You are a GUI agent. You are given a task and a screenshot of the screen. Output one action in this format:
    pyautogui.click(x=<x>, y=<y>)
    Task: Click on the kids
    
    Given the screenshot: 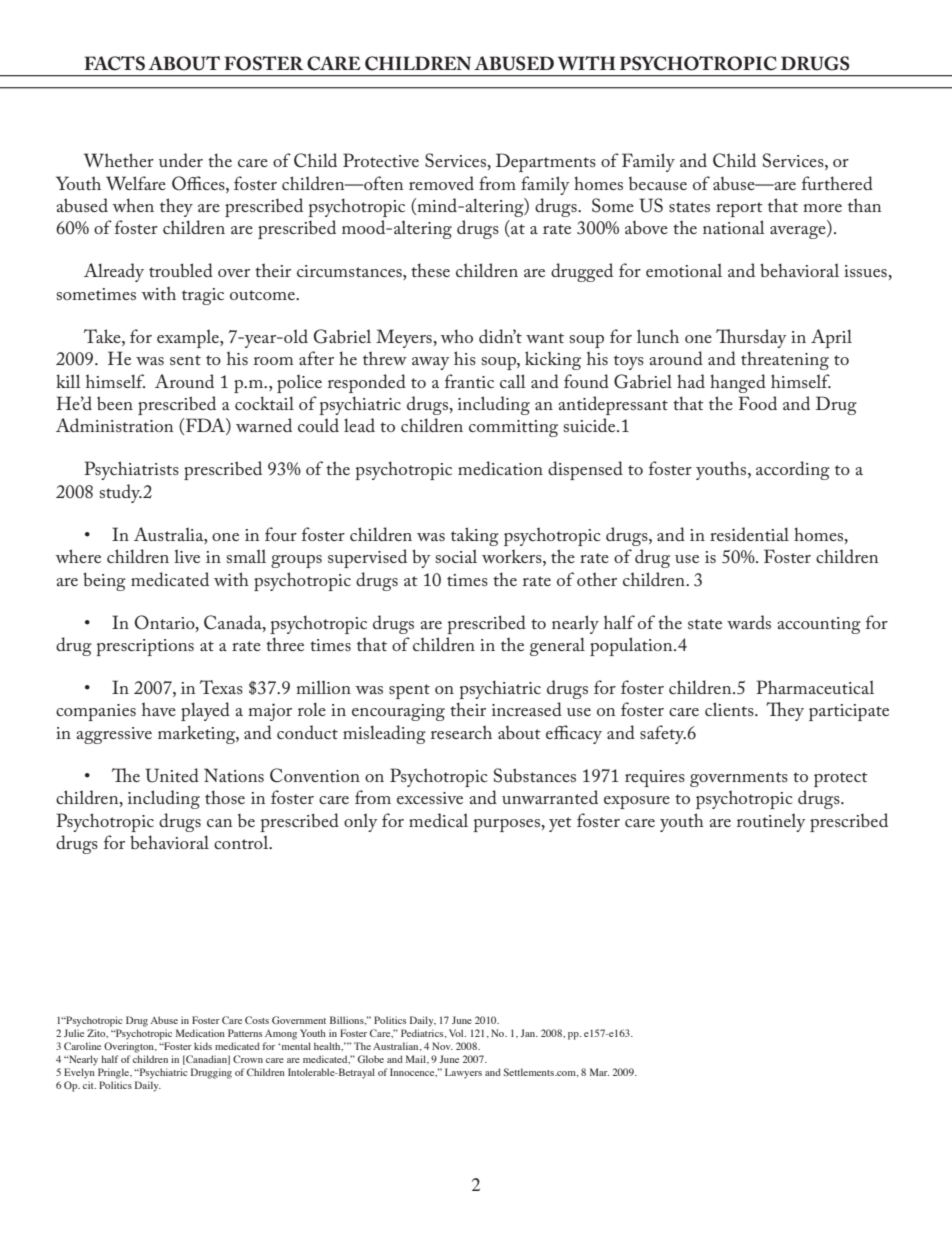 What is the action you would take?
    pyautogui.click(x=203, y=1046)
